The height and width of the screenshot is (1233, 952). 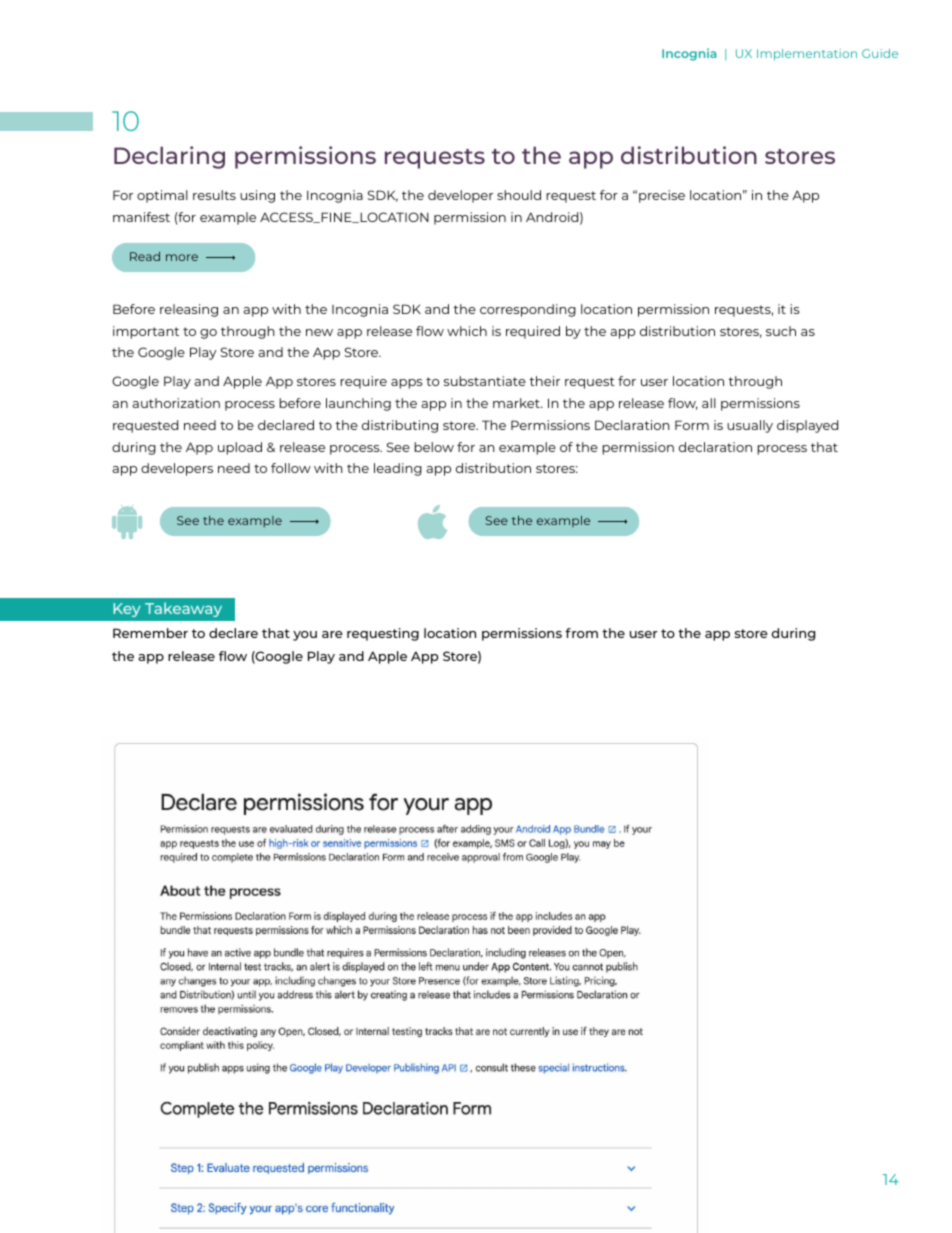 I want to click on results, so click(x=214, y=195).
